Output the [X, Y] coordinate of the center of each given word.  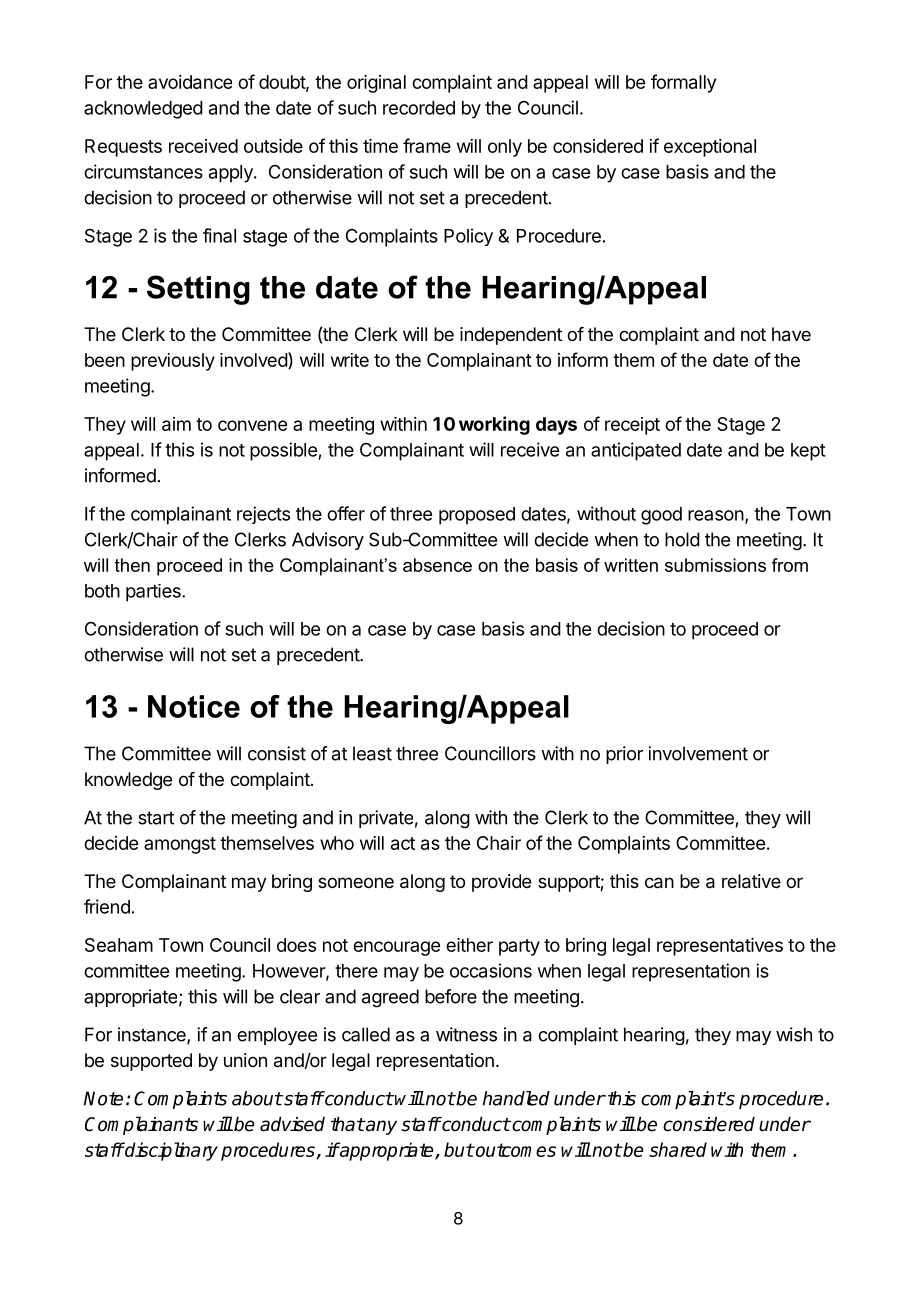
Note [103, 1098]
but [459, 1149]
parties [154, 593]
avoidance [190, 82]
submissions [715, 565]
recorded [419, 108]
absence [437, 565]
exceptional [710, 148]
